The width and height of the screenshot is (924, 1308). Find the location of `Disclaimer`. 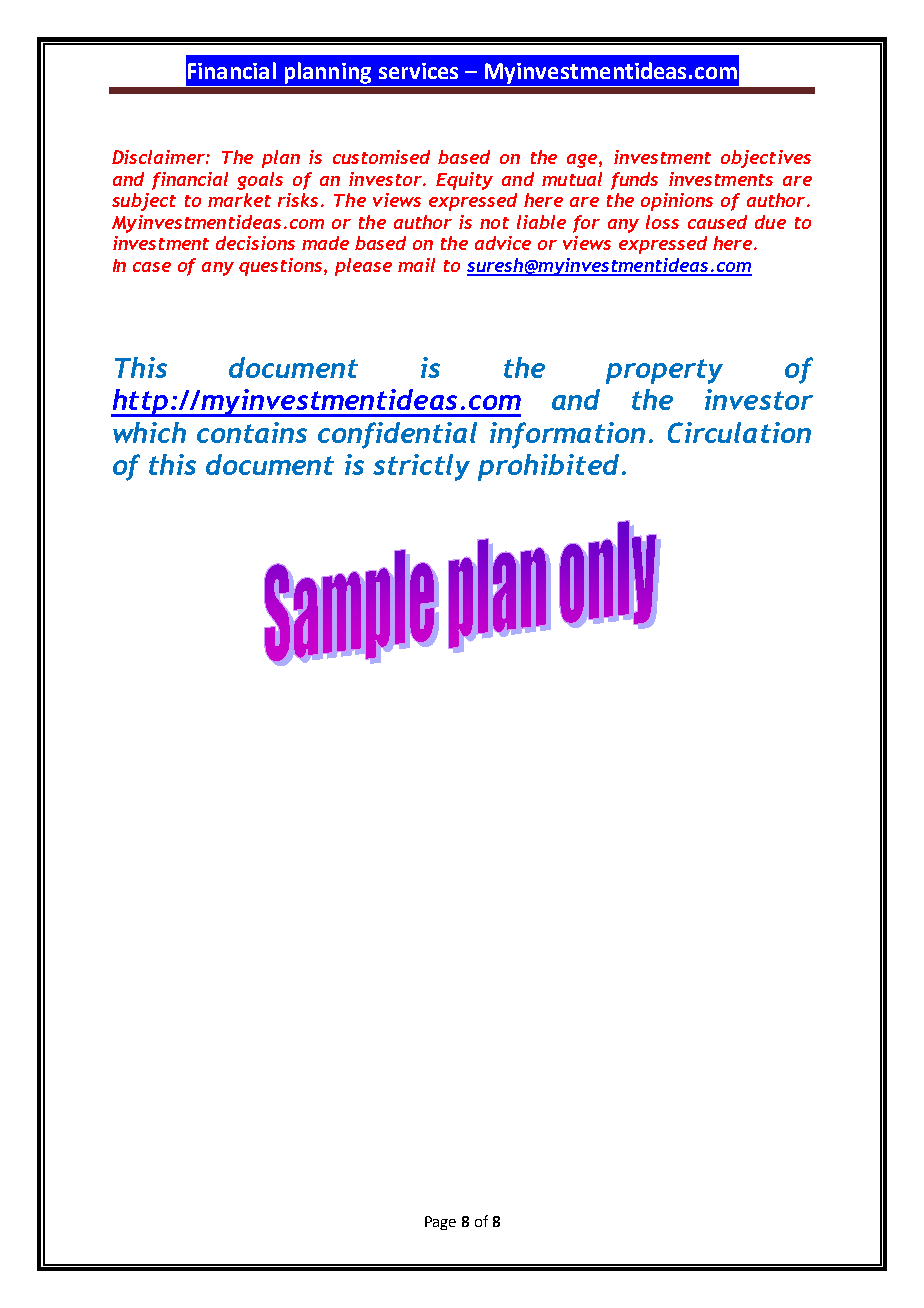

Disclaimer is located at coordinates (159, 157).
